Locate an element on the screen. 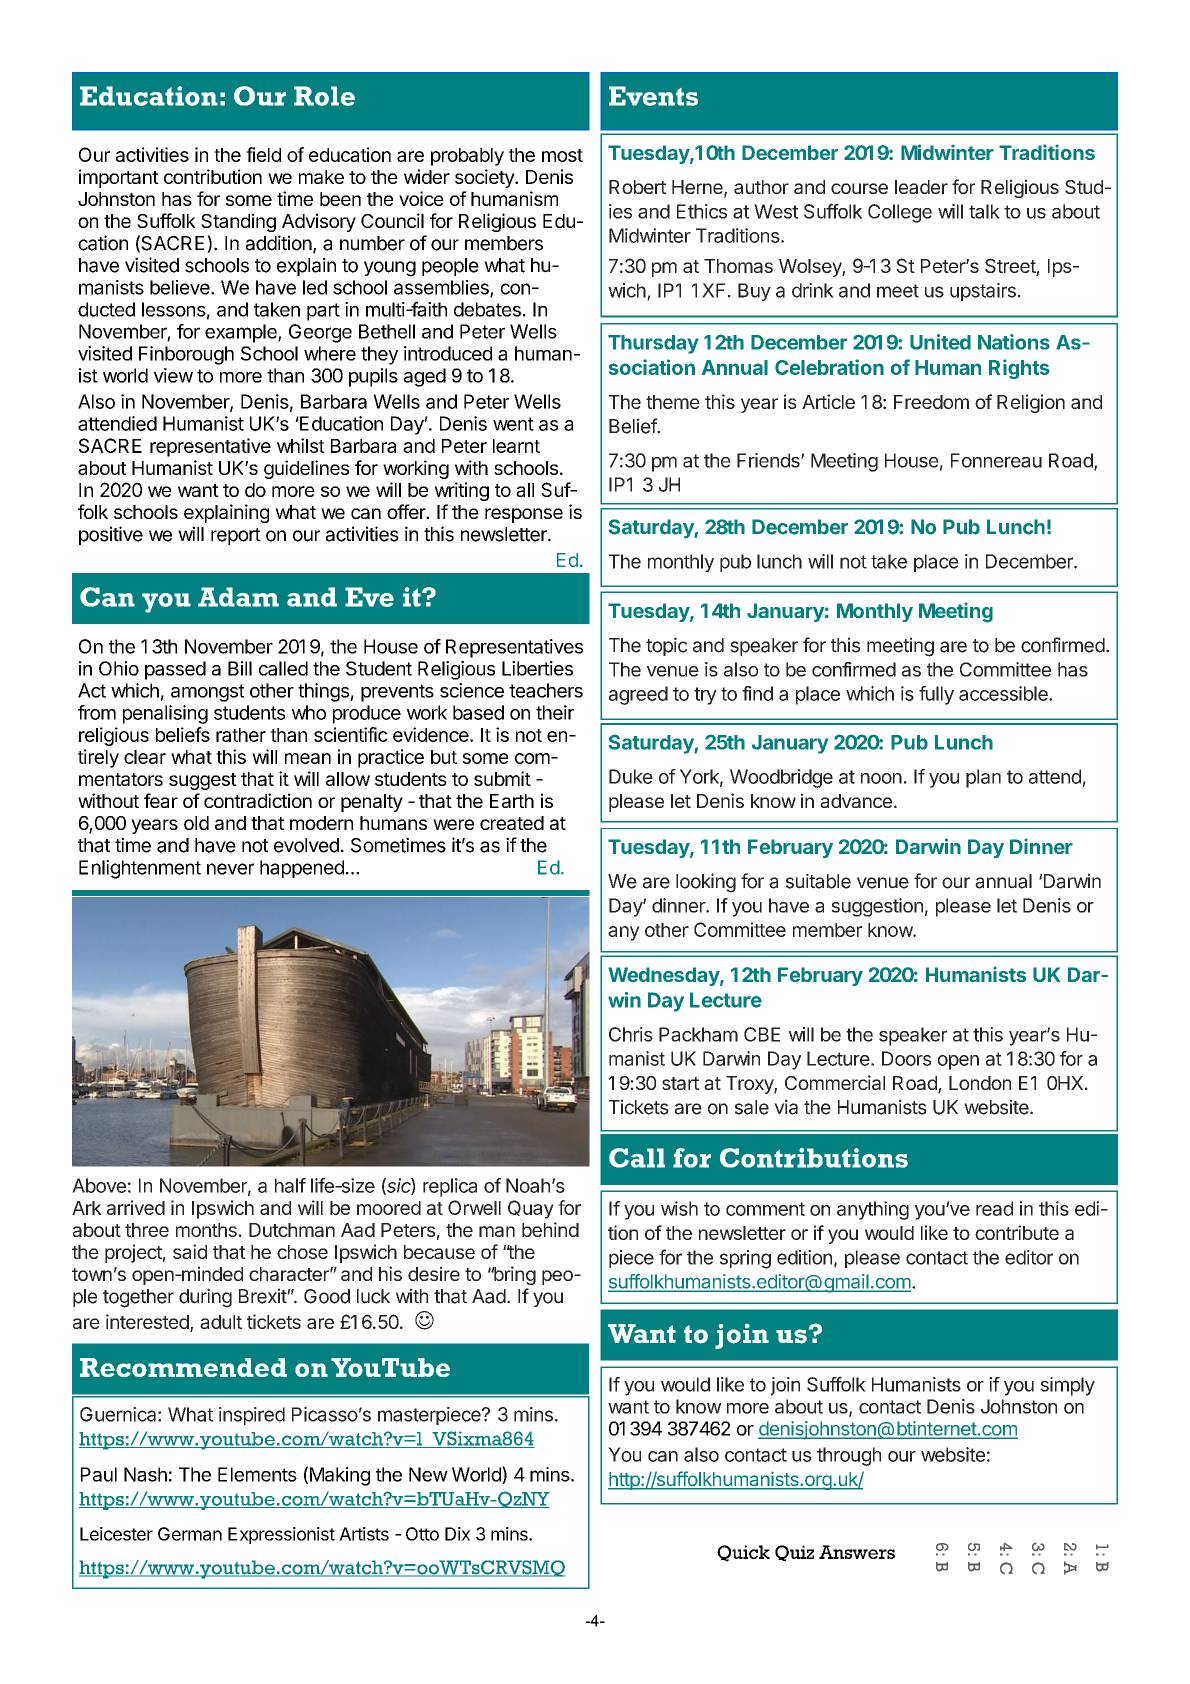  Dix is located at coordinates (457, 1534).
